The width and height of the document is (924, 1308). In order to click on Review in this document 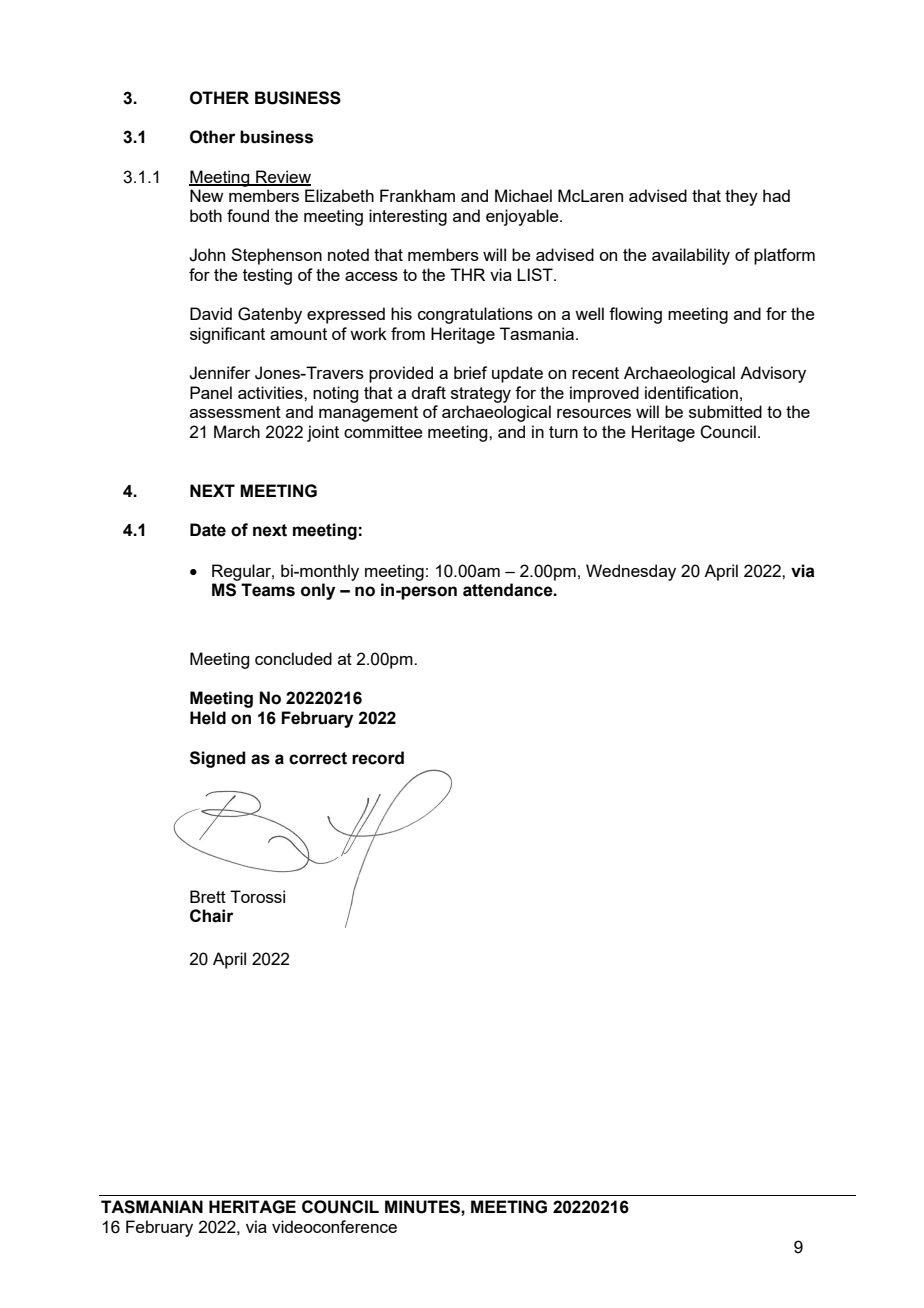, I will do `click(282, 177)`.
